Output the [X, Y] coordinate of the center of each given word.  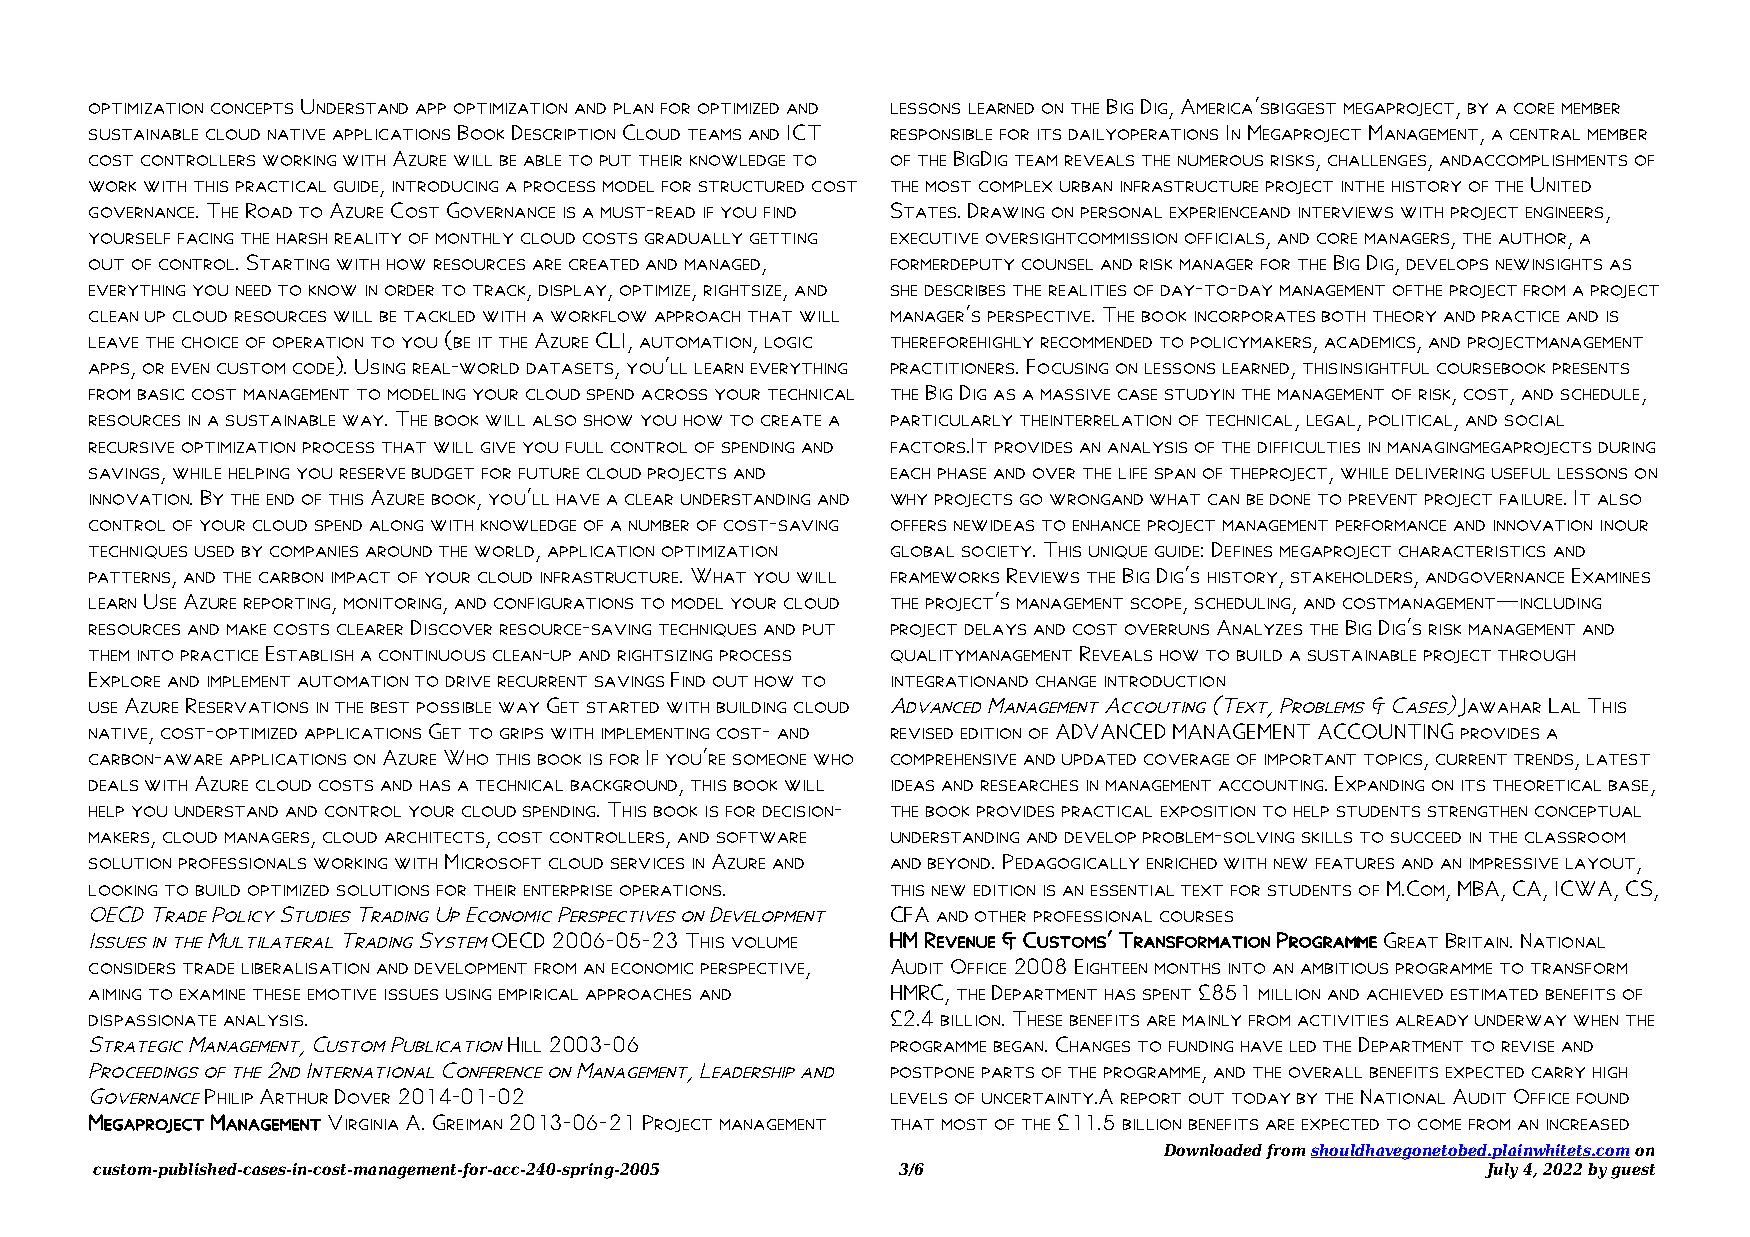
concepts [252, 108]
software [761, 837]
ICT [804, 132]
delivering [1440, 473]
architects [434, 837]
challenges [1377, 160]
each [910, 473]
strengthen [1477, 811]
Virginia [363, 1122]
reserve [372, 473]
